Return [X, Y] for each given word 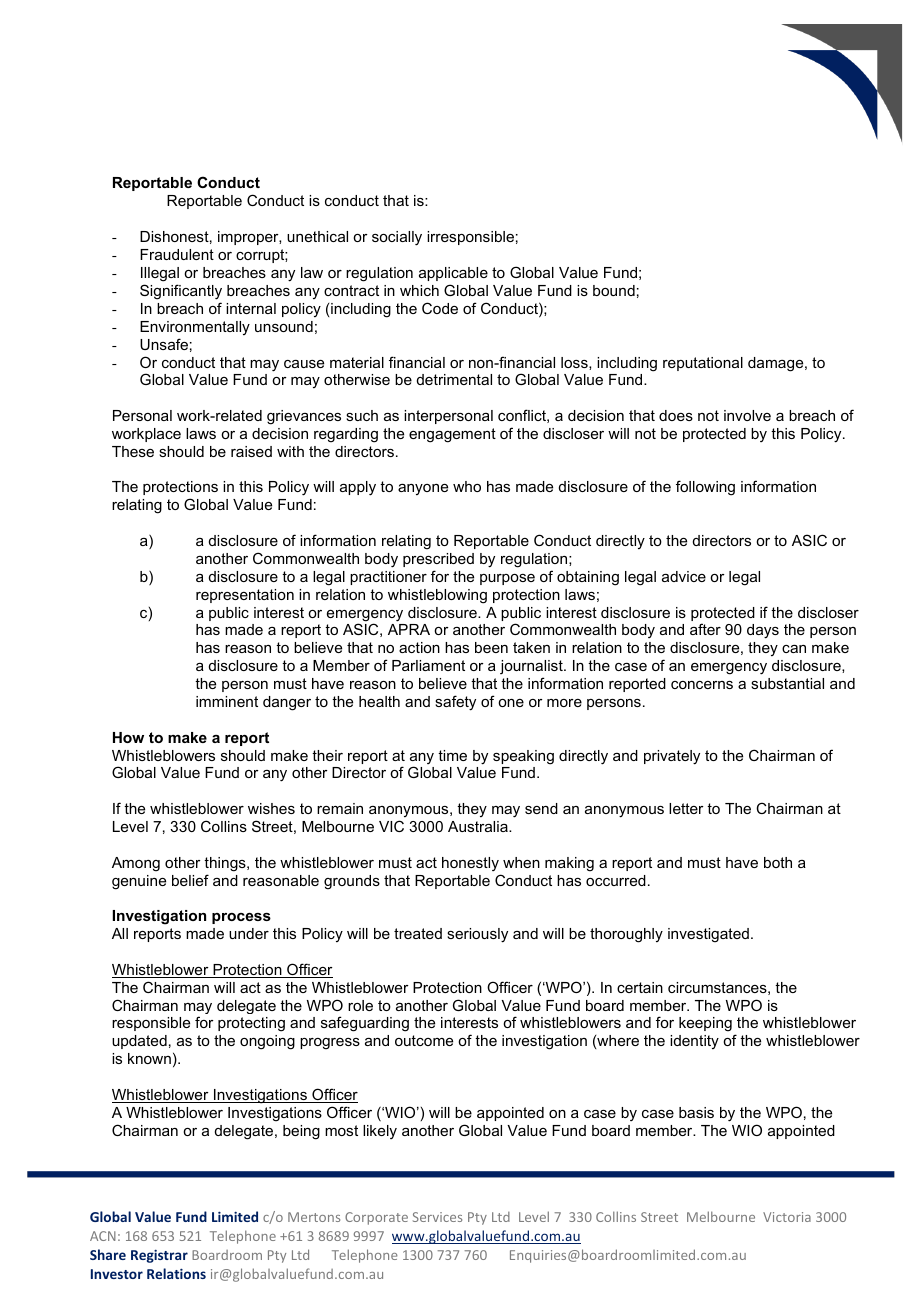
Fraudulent [177, 254]
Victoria [787, 1217]
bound [614, 290]
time [452, 755]
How [128, 737]
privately [672, 757]
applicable [453, 274]
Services [437, 1217]
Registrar [159, 1256]
